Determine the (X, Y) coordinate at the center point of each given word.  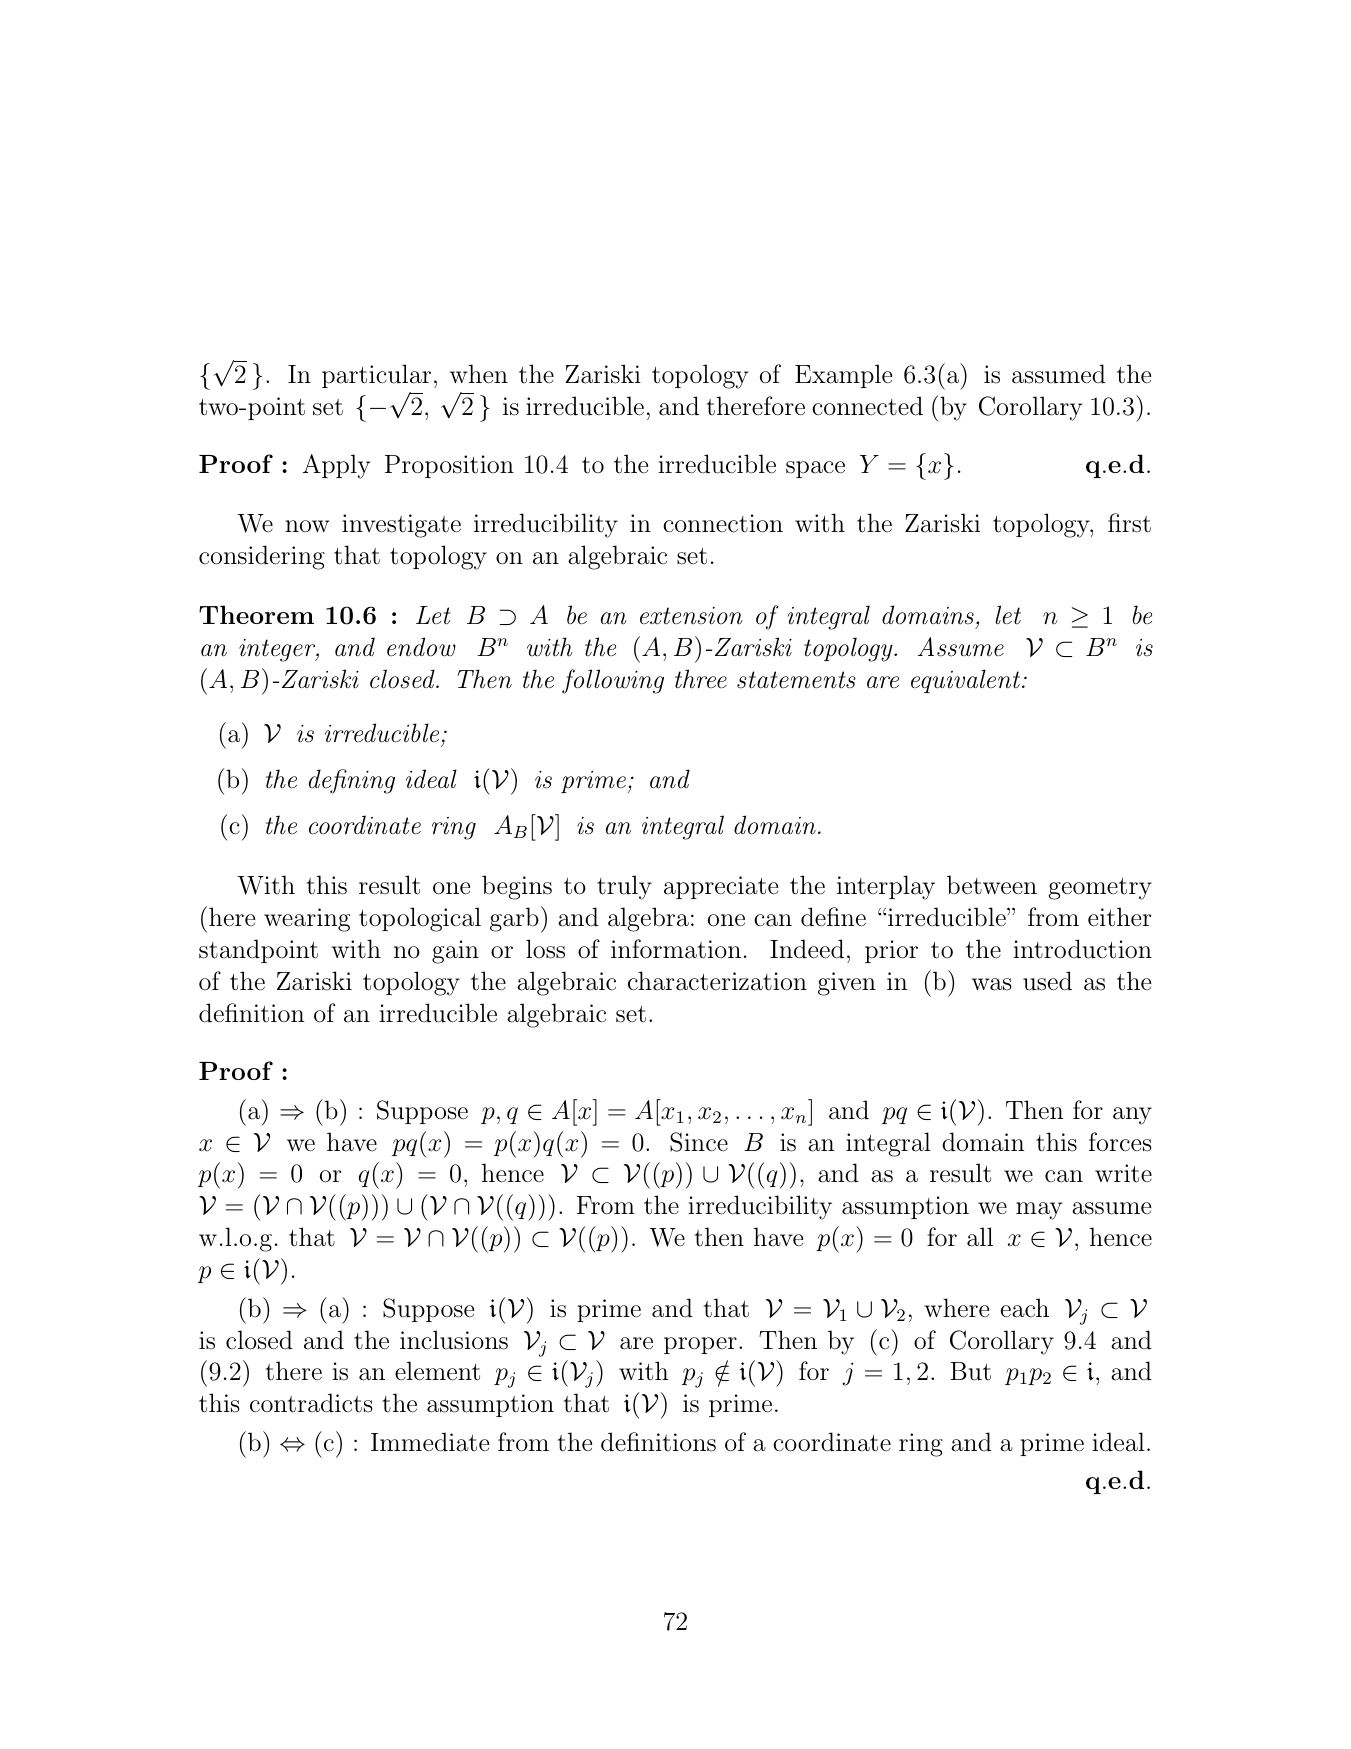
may (1039, 1211)
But (970, 1371)
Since (699, 1142)
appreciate (721, 887)
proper (700, 1345)
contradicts (311, 1403)
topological (420, 919)
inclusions (454, 1340)
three (701, 679)
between (992, 885)
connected (867, 406)
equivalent (967, 681)
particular (376, 376)
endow (421, 647)
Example (843, 376)
